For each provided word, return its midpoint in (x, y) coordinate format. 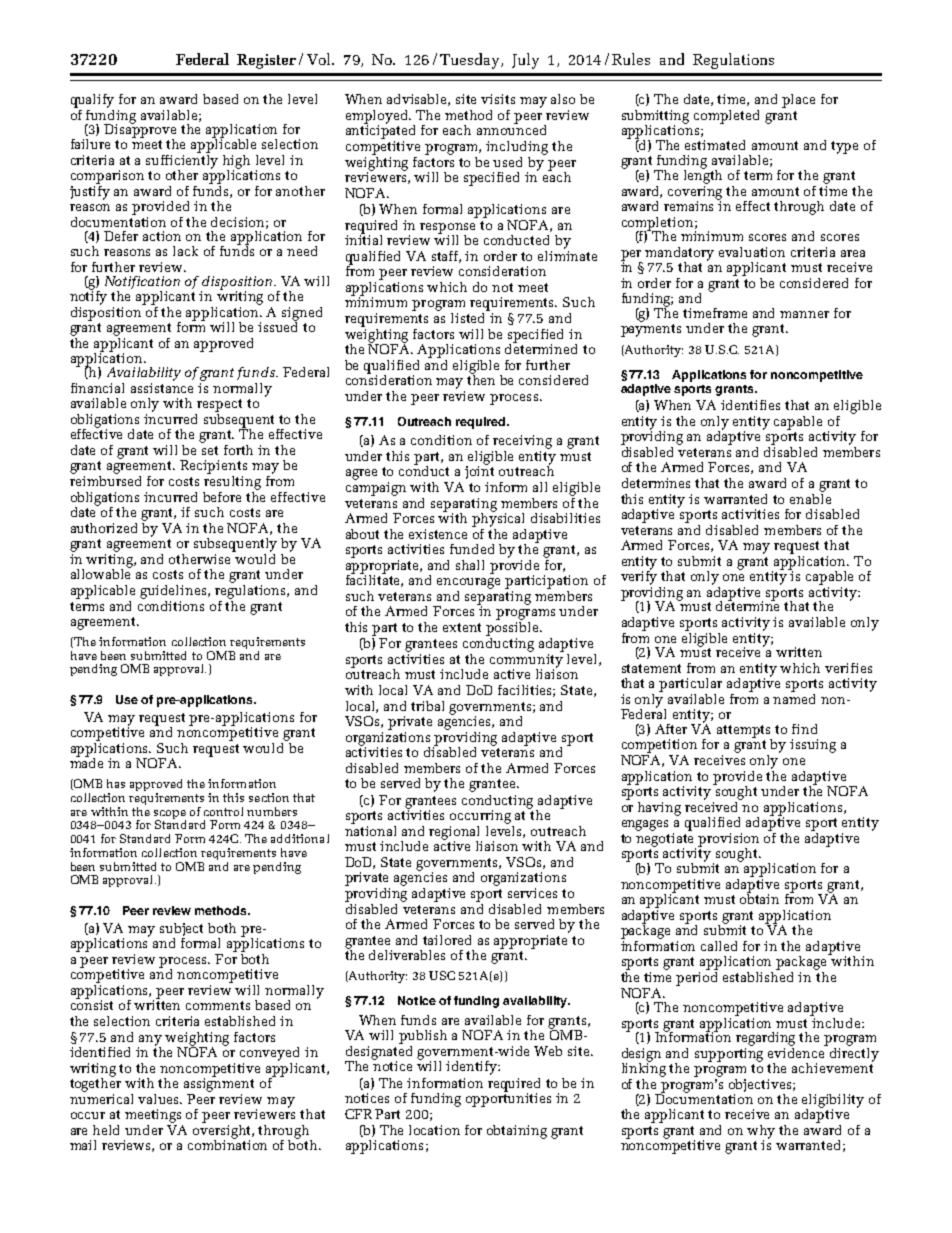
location (434, 1130)
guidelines (174, 592)
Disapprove (140, 131)
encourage (468, 583)
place (798, 101)
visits (498, 99)
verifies (848, 668)
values (160, 1099)
